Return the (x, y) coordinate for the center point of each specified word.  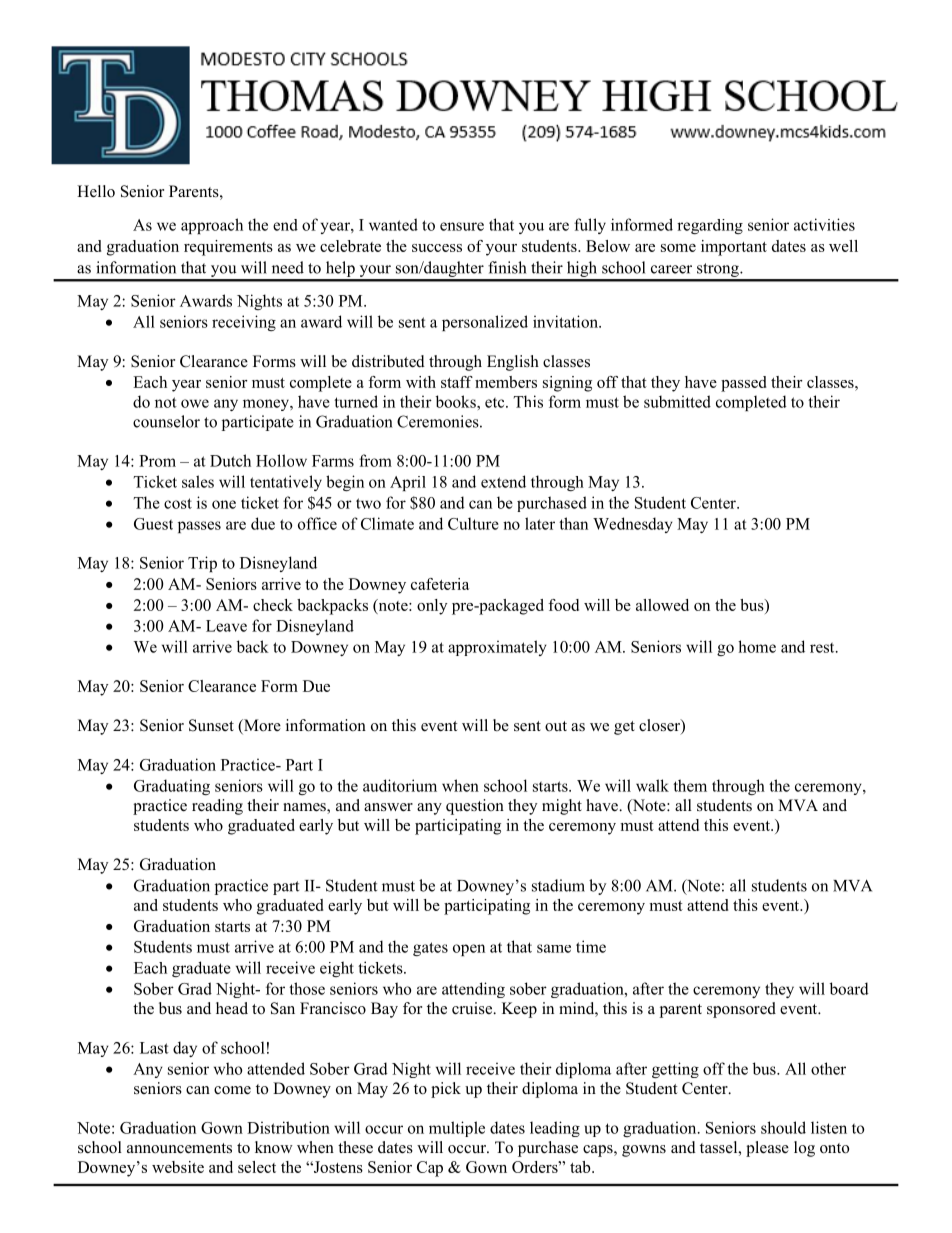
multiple (457, 1129)
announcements (179, 1148)
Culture (473, 523)
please (767, 1149)
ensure (462, 226)
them (690, 785)
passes (199, 527)
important (734, 248)
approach (212, 226)
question (475, 807)
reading (217, 807)
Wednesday (633, 525)
